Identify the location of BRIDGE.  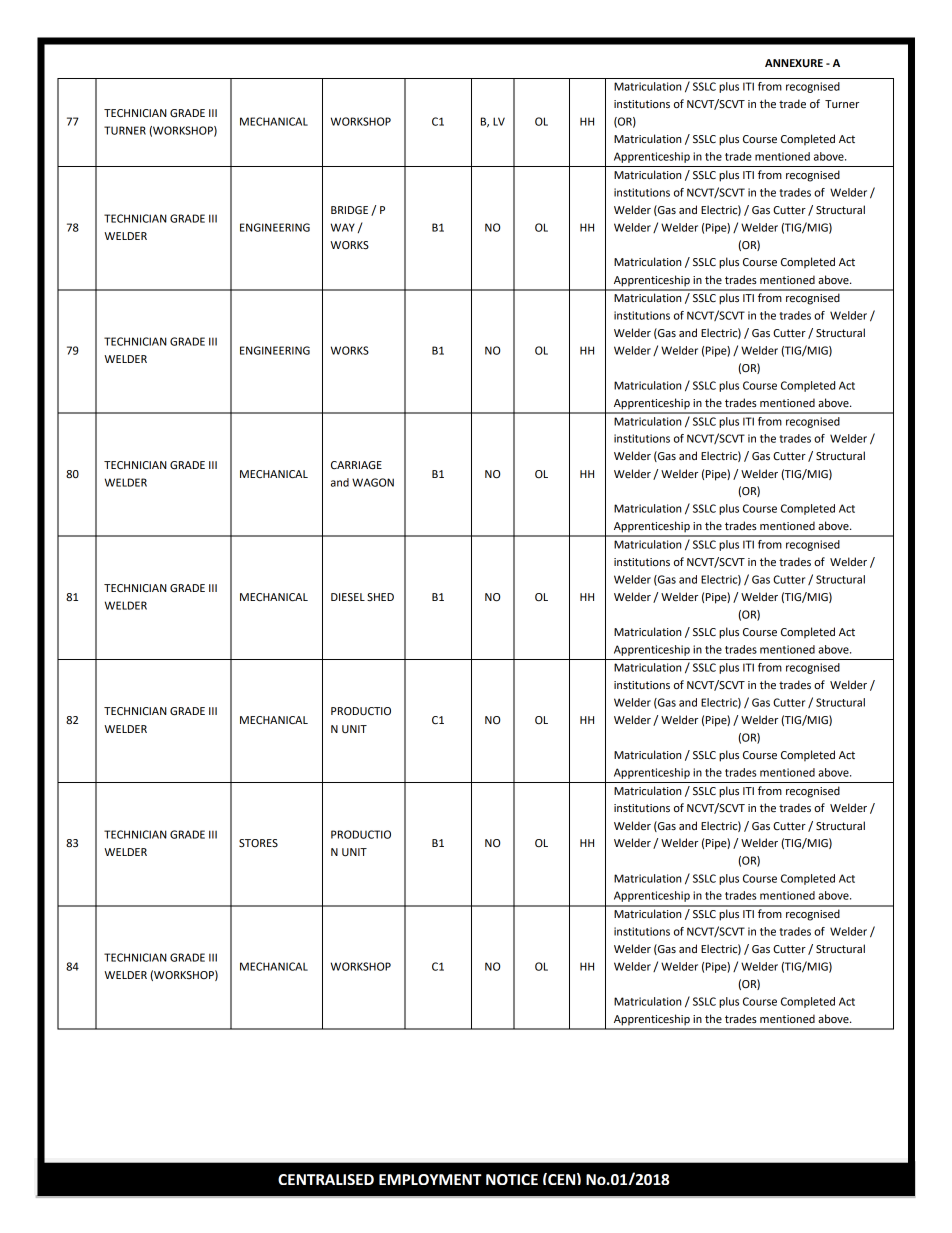
(349, 210).
